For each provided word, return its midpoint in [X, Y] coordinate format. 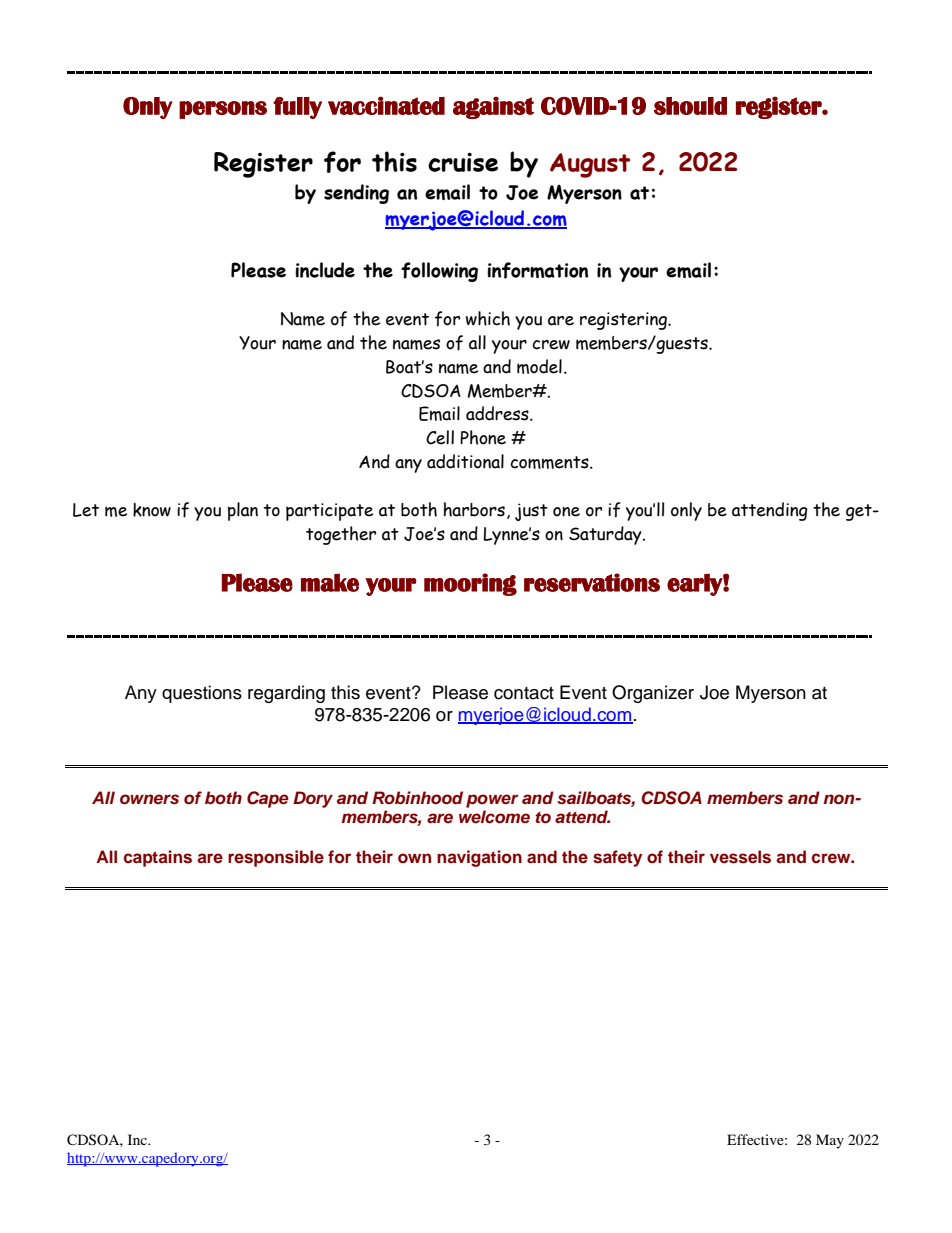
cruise [463, 162]
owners [149, 799]
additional [465, 461]
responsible [276, 858]
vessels [740, 857]
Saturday [606, 535]
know [152, 510]
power [492, 801]
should [690, 106]
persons [223, 110]
